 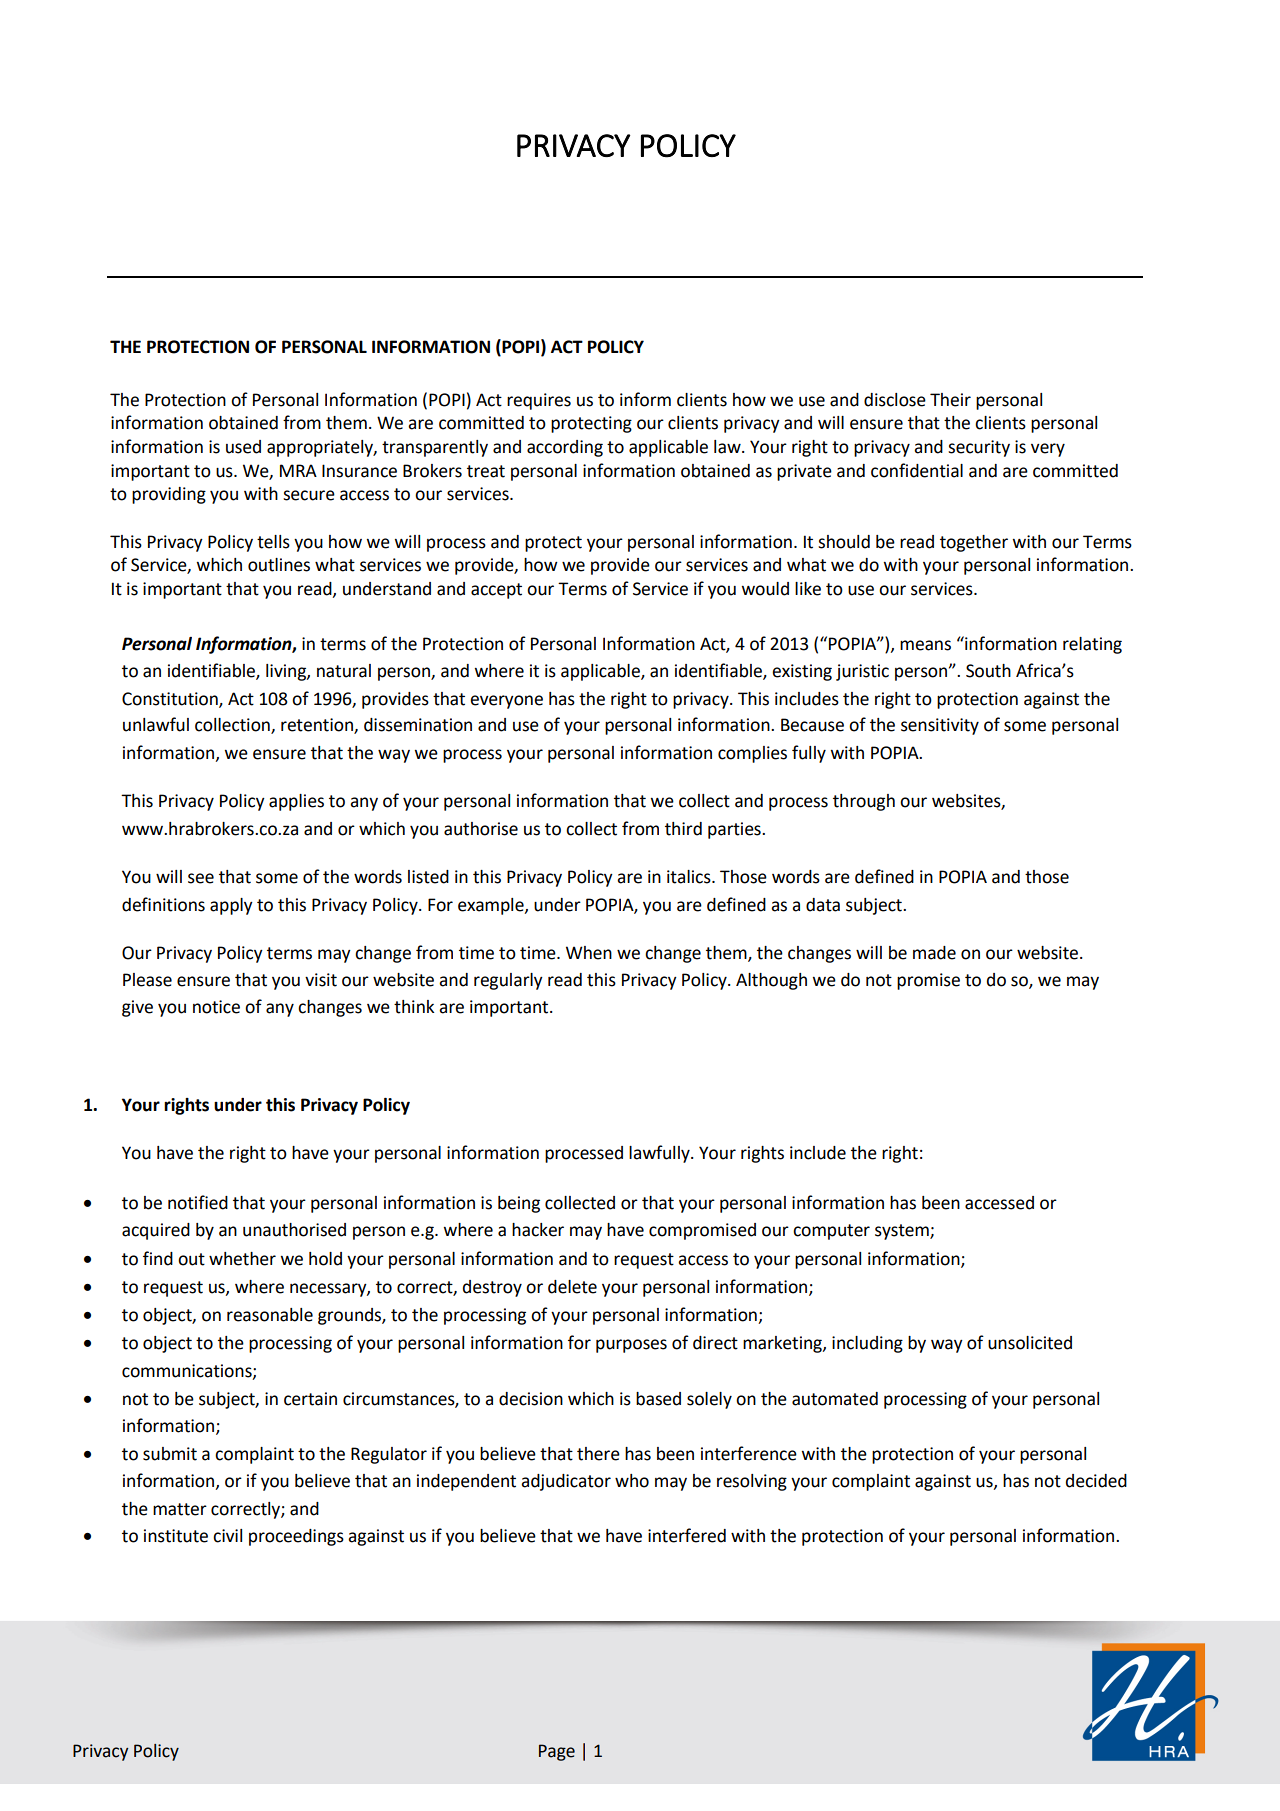 I want to click on system, so click(x=903, y=1232).
